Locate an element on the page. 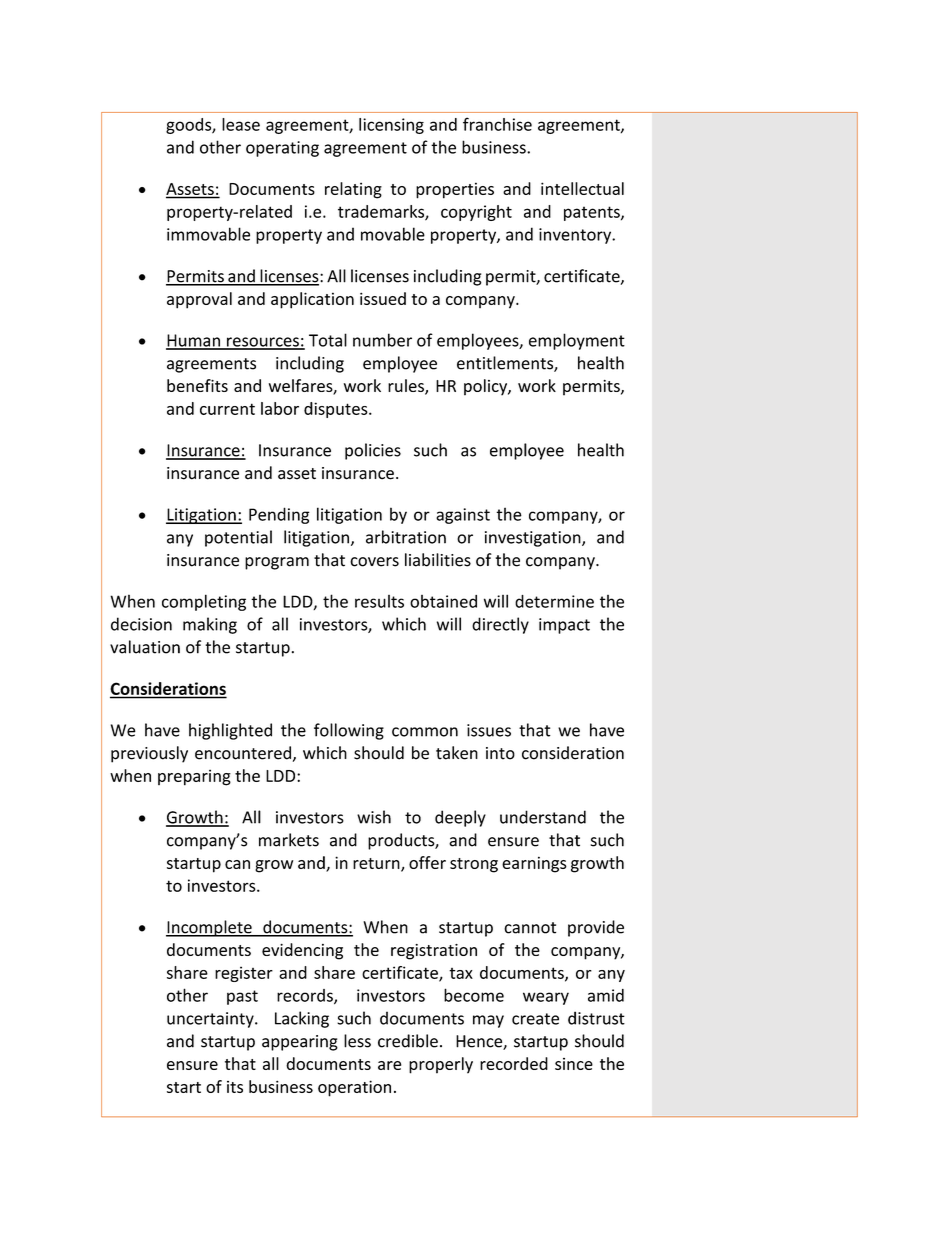 This page has width=952, height=1233. less is located at coordinates (357, 1041).
